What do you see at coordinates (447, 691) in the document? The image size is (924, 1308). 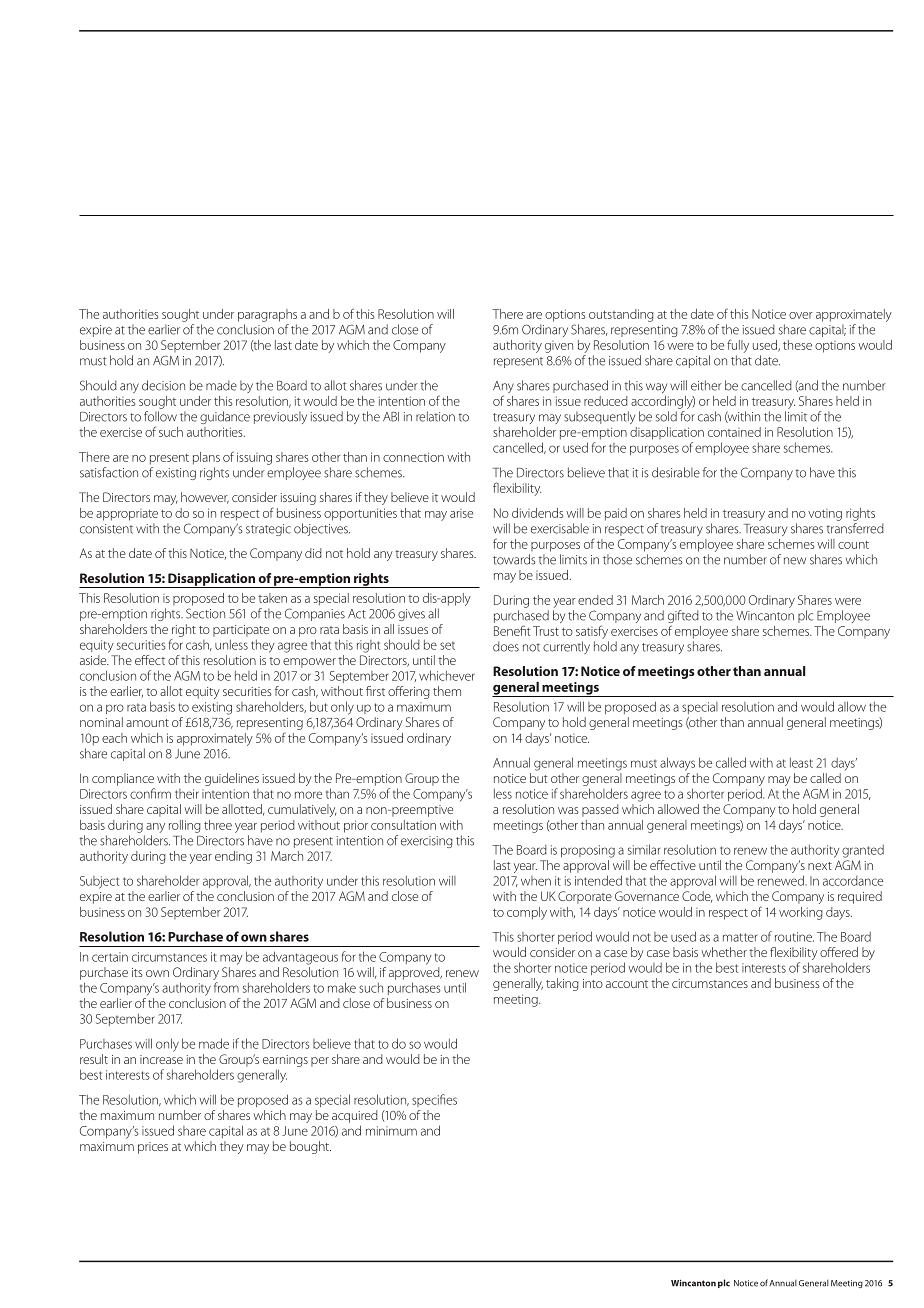 I see `them` at bounding box center [447, 691].
